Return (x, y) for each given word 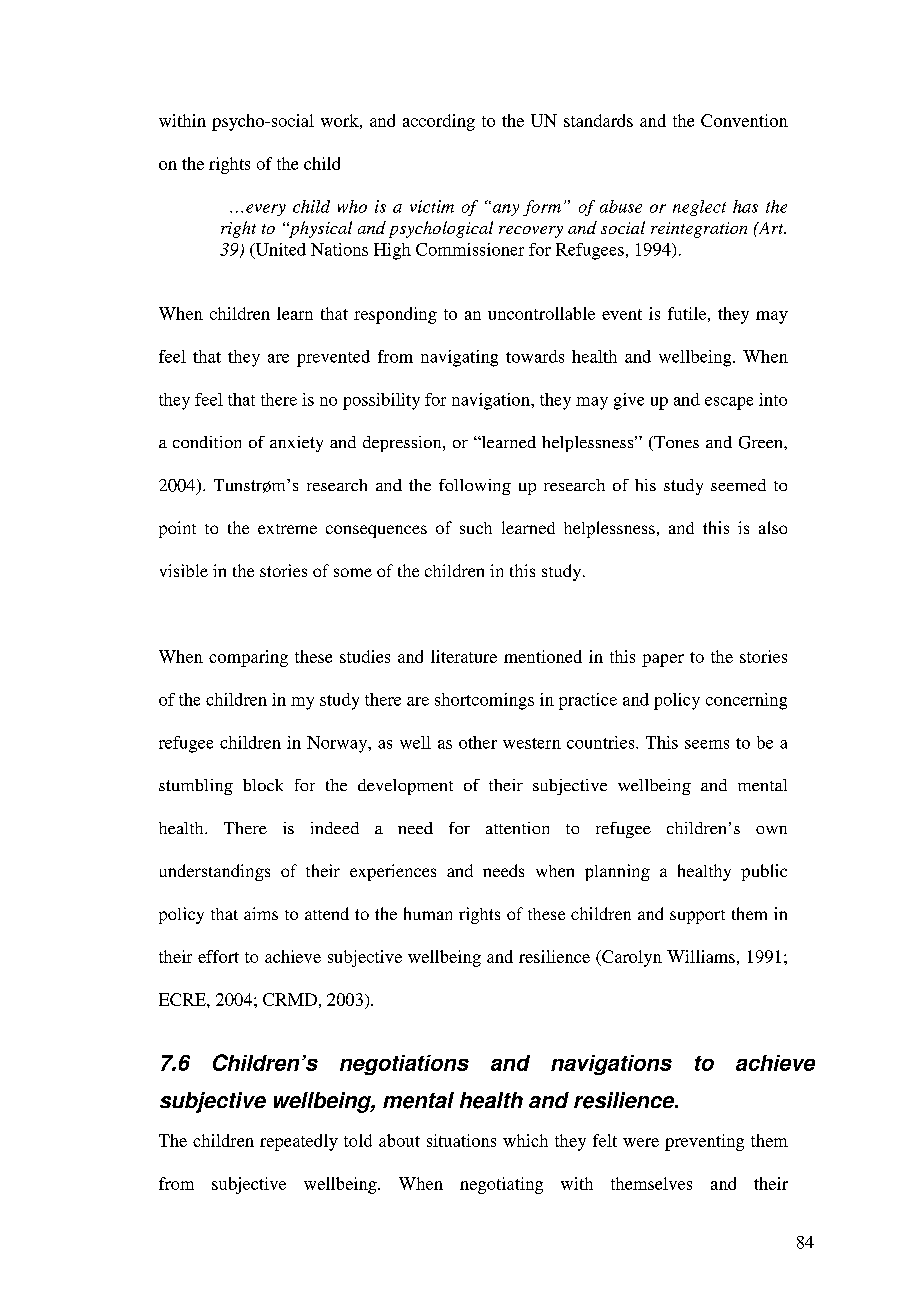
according (439, 122)
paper (663, 660)
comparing (248, 658)
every (266, 210)
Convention (744, 120)
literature (464, 656)
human (428, 913)
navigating (459, 358)
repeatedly (299, 1142)
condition (207, 442)
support (697, 917)
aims (261, 913)
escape (729, 403)
